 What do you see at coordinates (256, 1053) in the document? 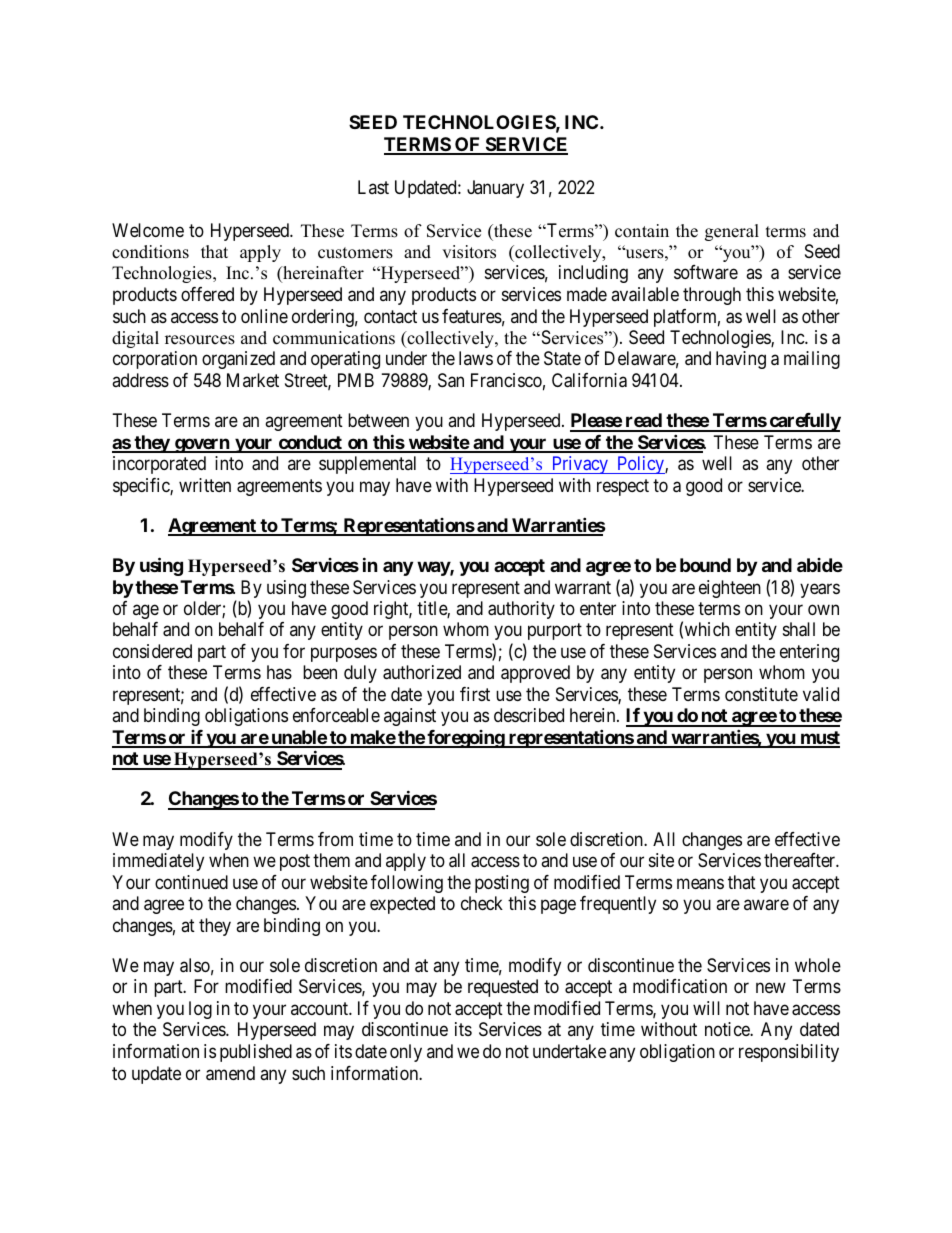
I see `published` at bounding box center [256, 1053].
